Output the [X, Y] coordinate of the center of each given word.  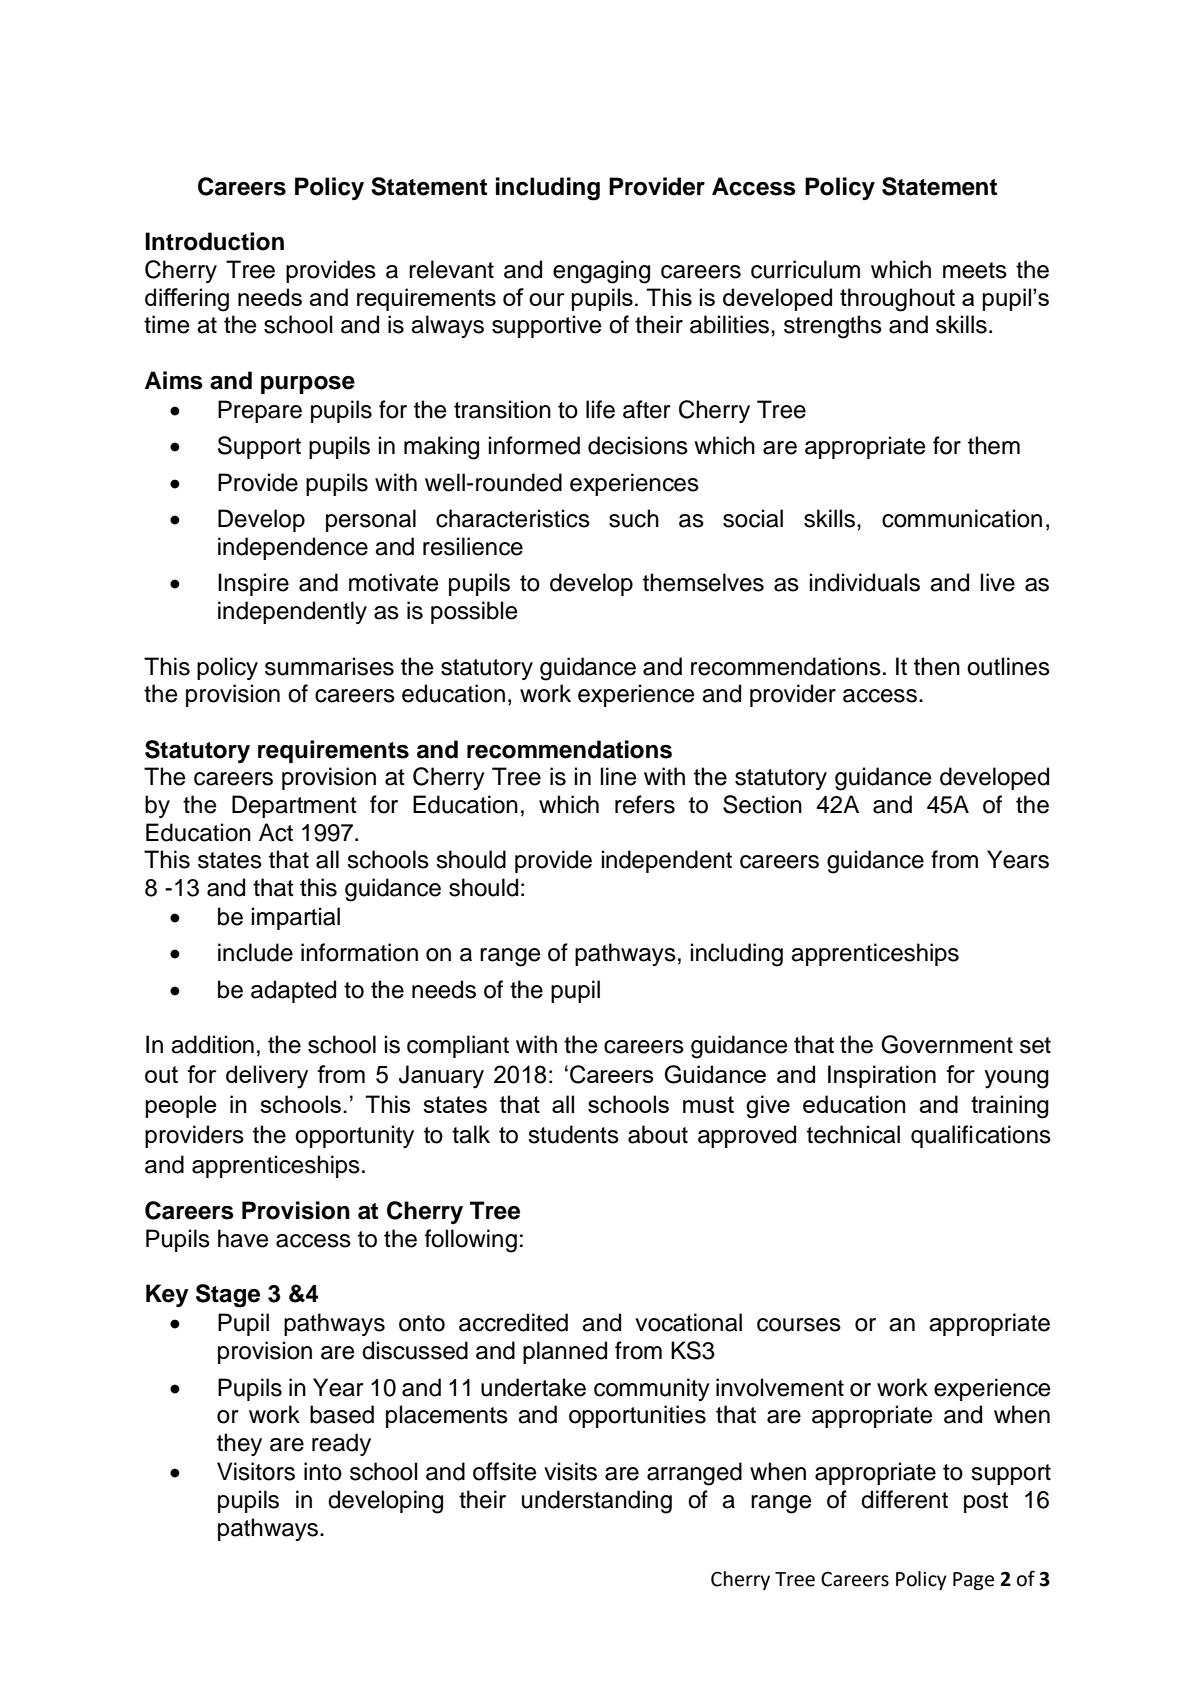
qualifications [981, 1136]
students [573, 1134]
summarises [329, 666]
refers [645, 804]
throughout [897, 300]
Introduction [214, 241]
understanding [597, 1502]
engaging [601, 272]
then [937, 666]
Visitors [256, 1471]
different [904, 1499]
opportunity [354, 1136]
